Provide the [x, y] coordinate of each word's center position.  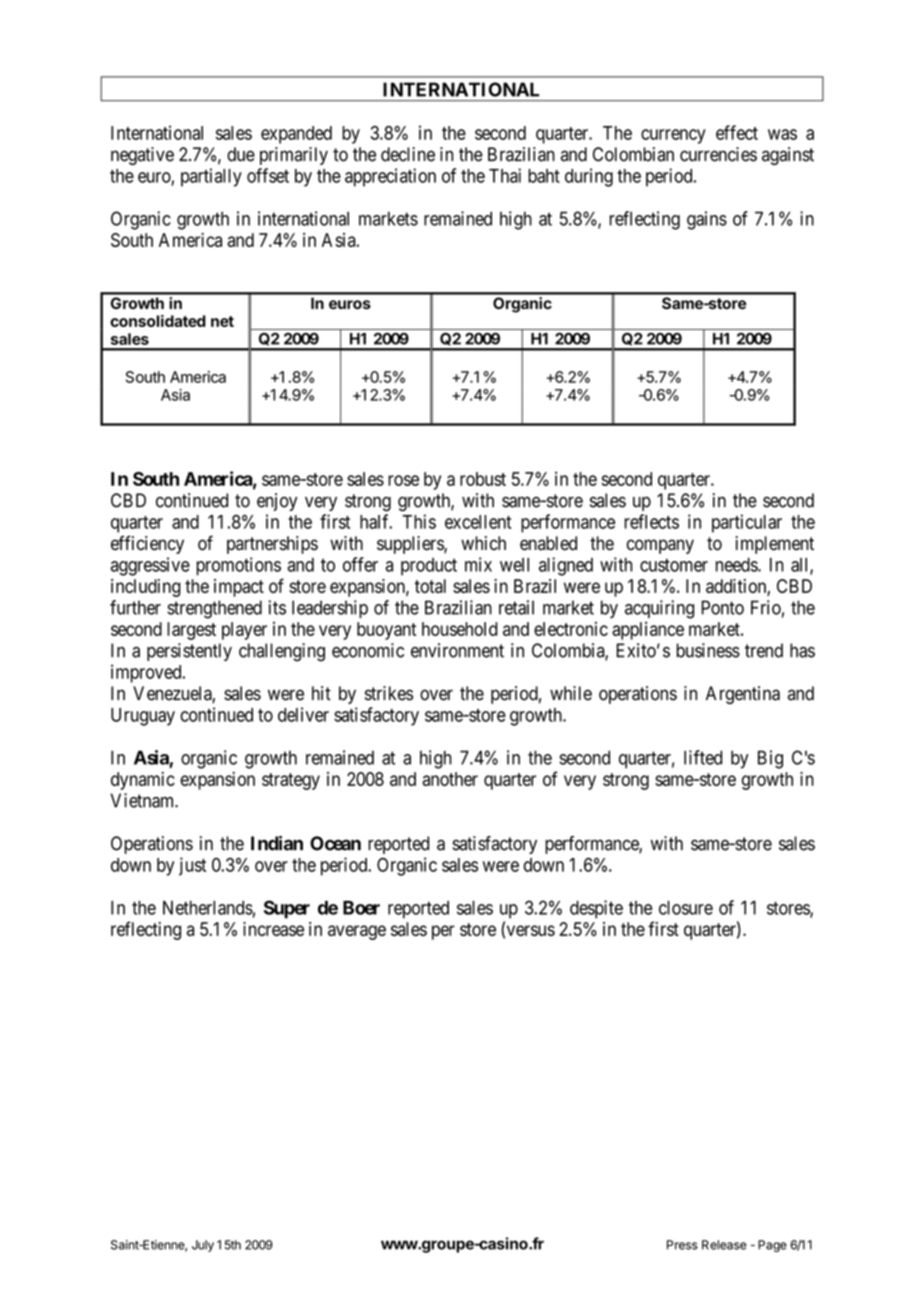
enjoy [277, 502]
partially [211, 177]
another [450, 779]
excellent [478, 522]
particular [747, 523]
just [192, 866]
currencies [718, 154]
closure [686, 908]
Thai [505, 175]
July [203, 1246]
